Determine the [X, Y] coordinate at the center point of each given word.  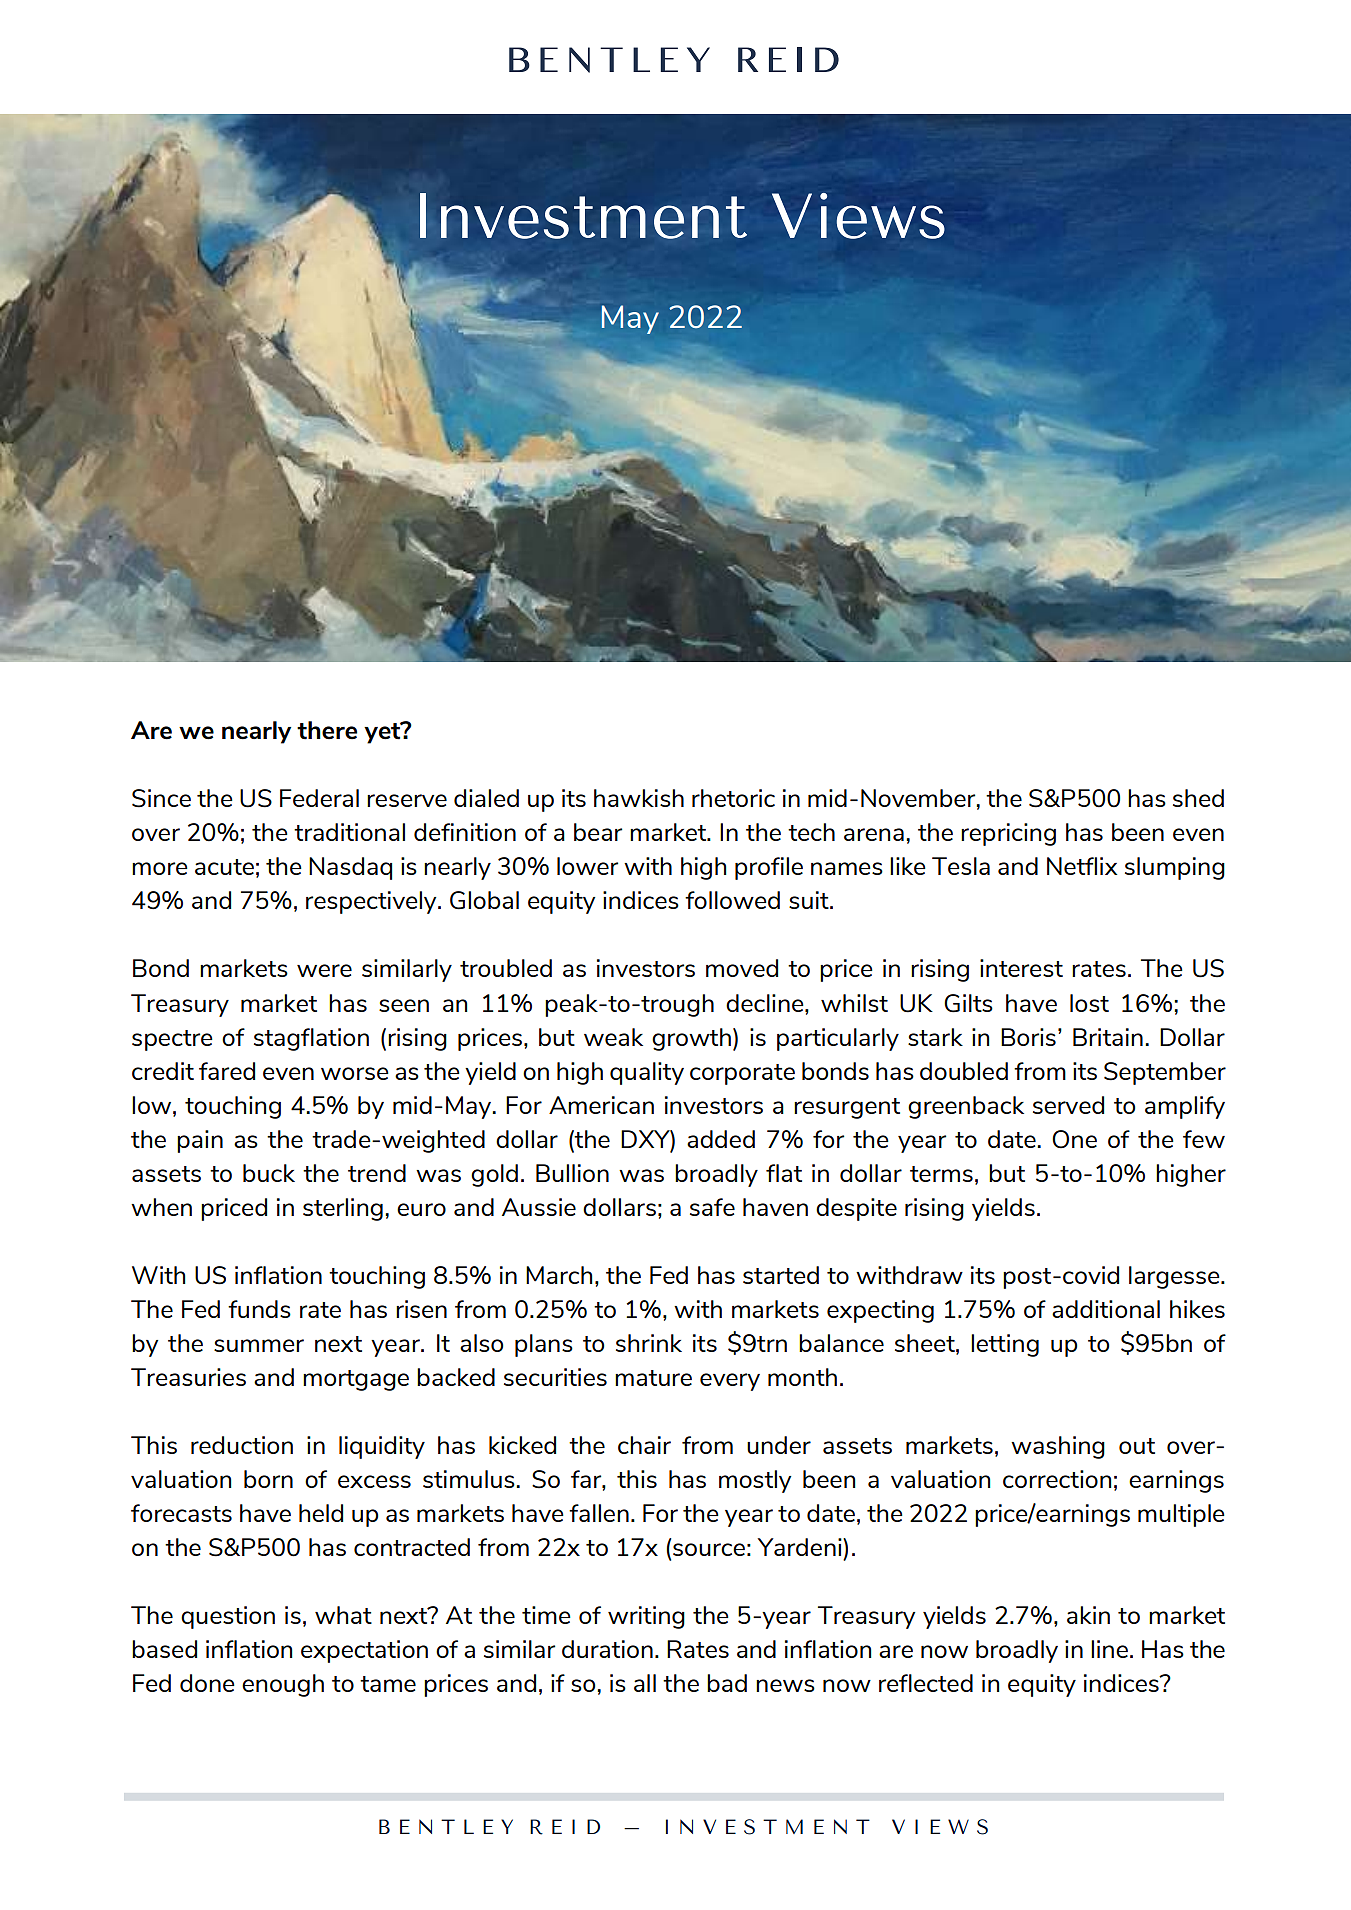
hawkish [639, 798]
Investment [583, 216]
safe [712, 1207]
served [1068, 1105]
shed [1198, 798]
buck [269, 1173]
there [327, 730]
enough [283, 1685]
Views [858, 216]
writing [646, 1617]
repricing [1008, 834]
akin [1088, 1615]
